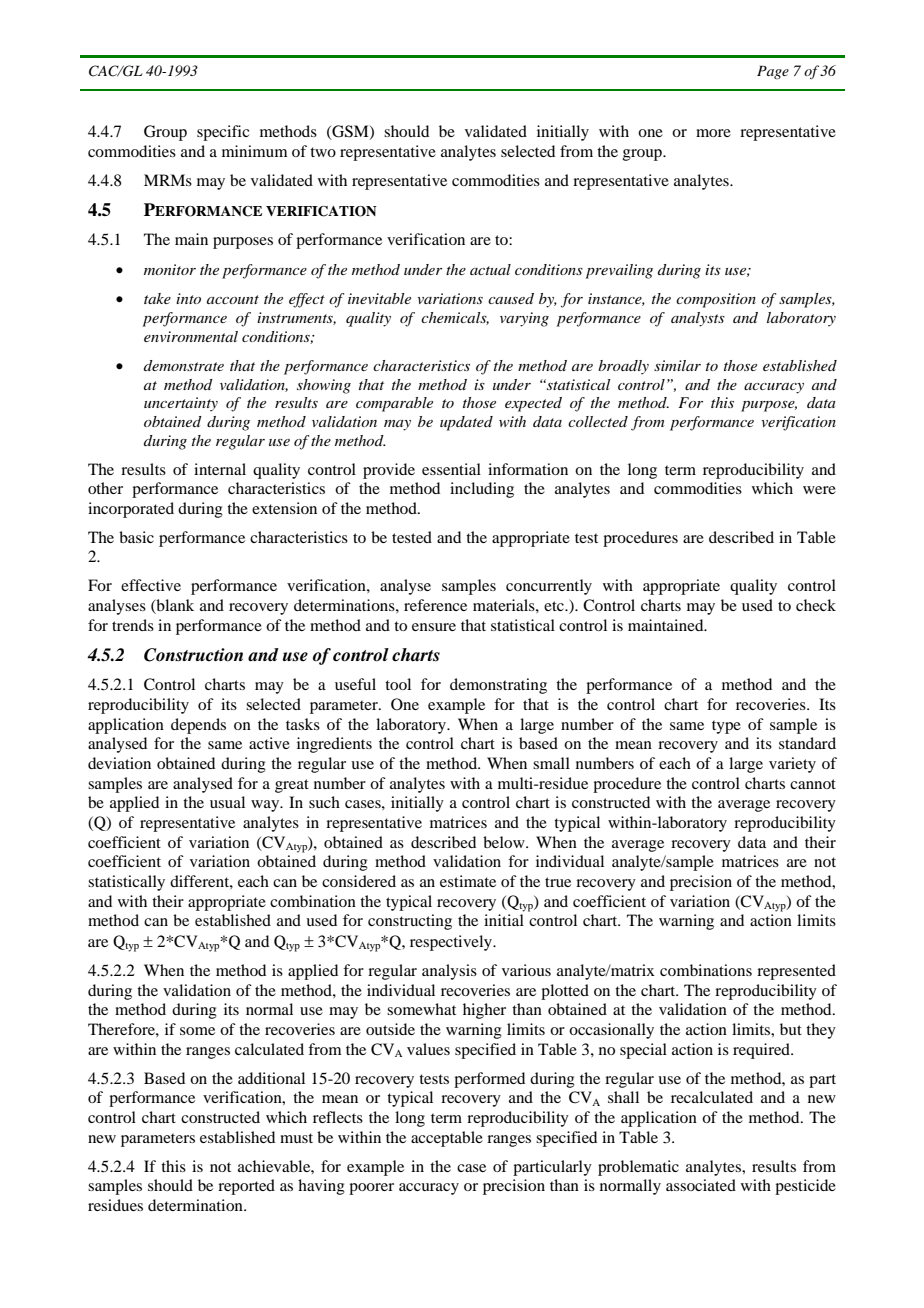 This page has height=1308, width=924. What do you see at coordinates (223, 133) in the page?
I see `specific` at bounding box center [223, 133].
